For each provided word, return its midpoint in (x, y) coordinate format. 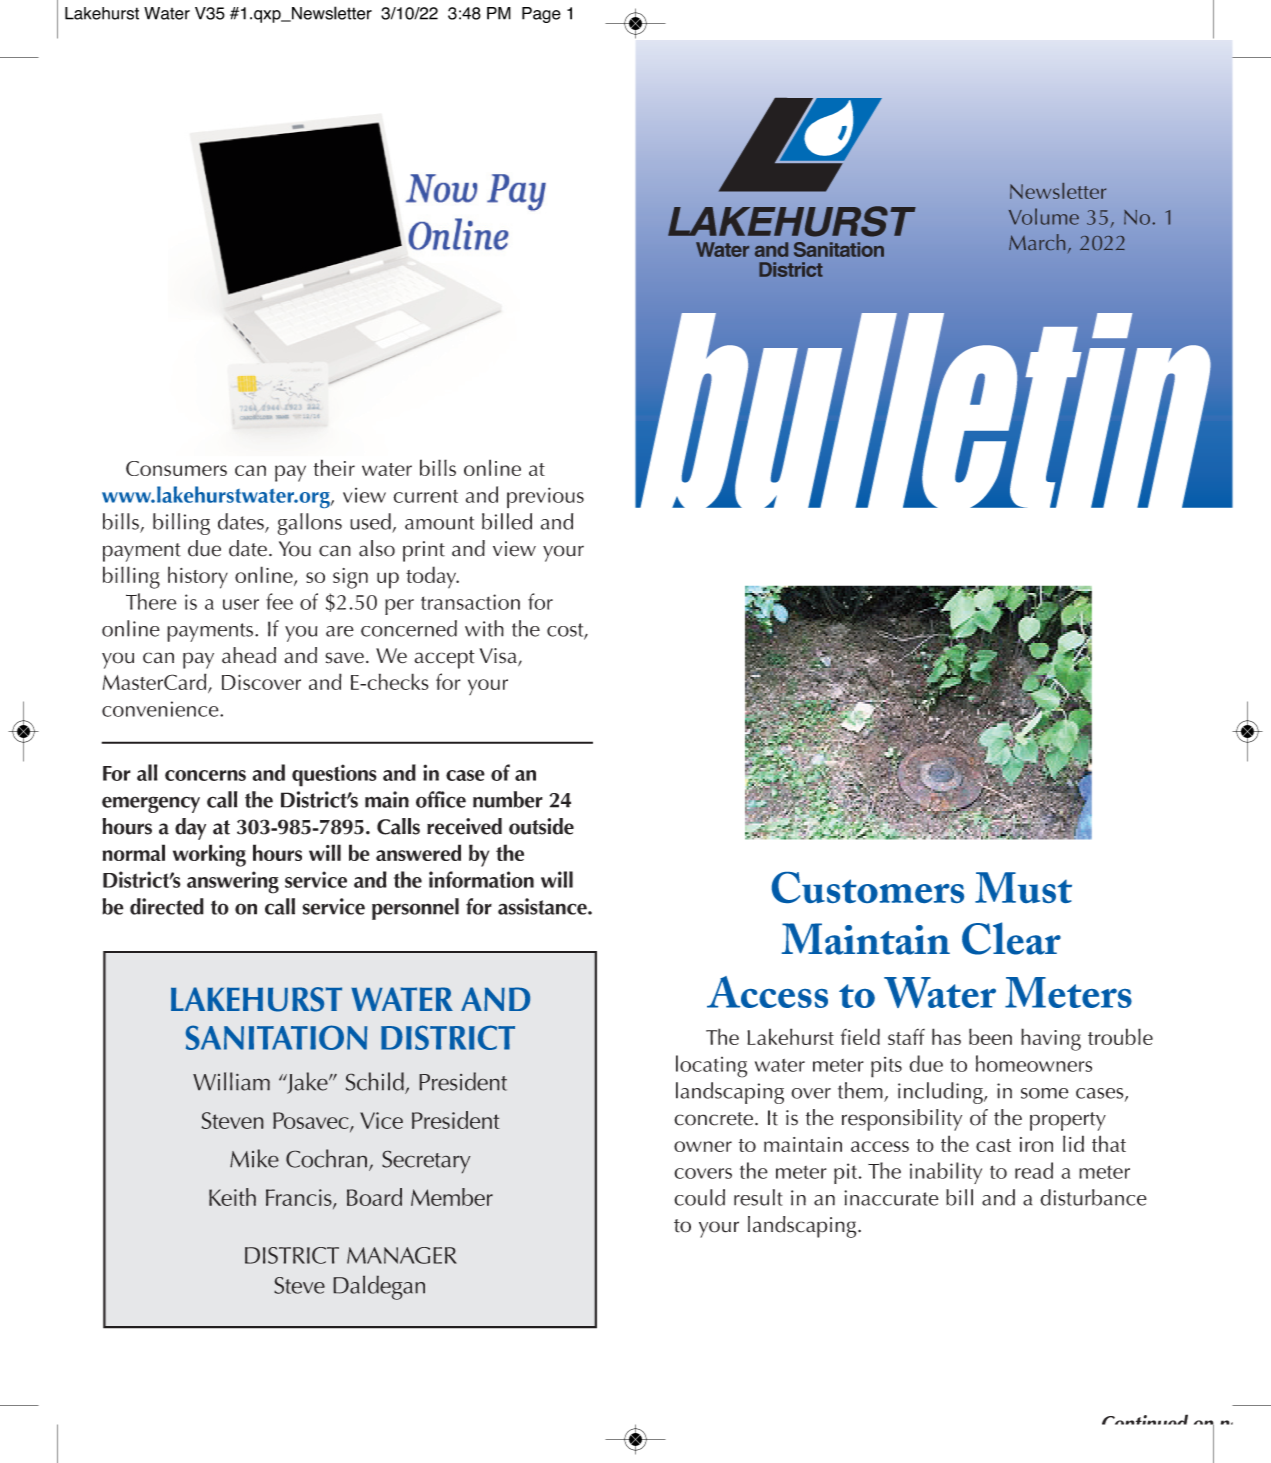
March (1037, 242)
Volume (1044, 216)
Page (541, 15)
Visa (499, 657)
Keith (232, 1197)
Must (1023, 887)
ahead (249, 655)
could (699, 1197)
